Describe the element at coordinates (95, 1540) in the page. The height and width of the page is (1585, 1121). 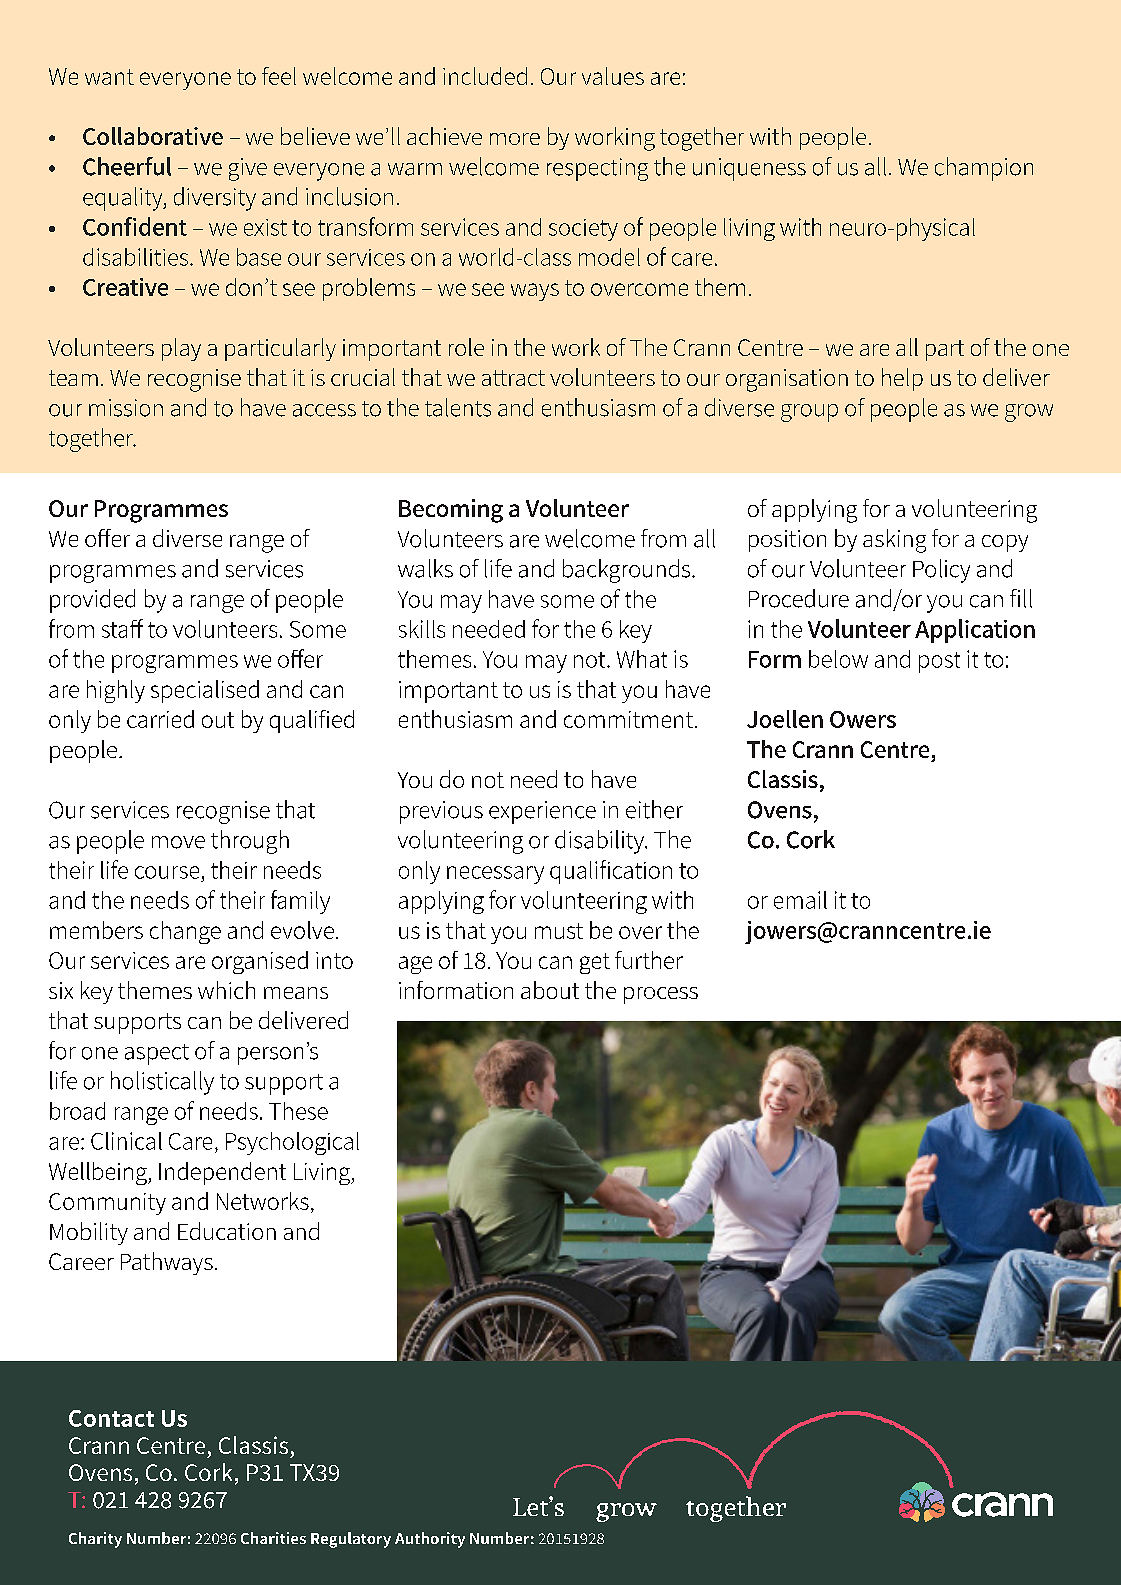
I see `Charity` at that location.
